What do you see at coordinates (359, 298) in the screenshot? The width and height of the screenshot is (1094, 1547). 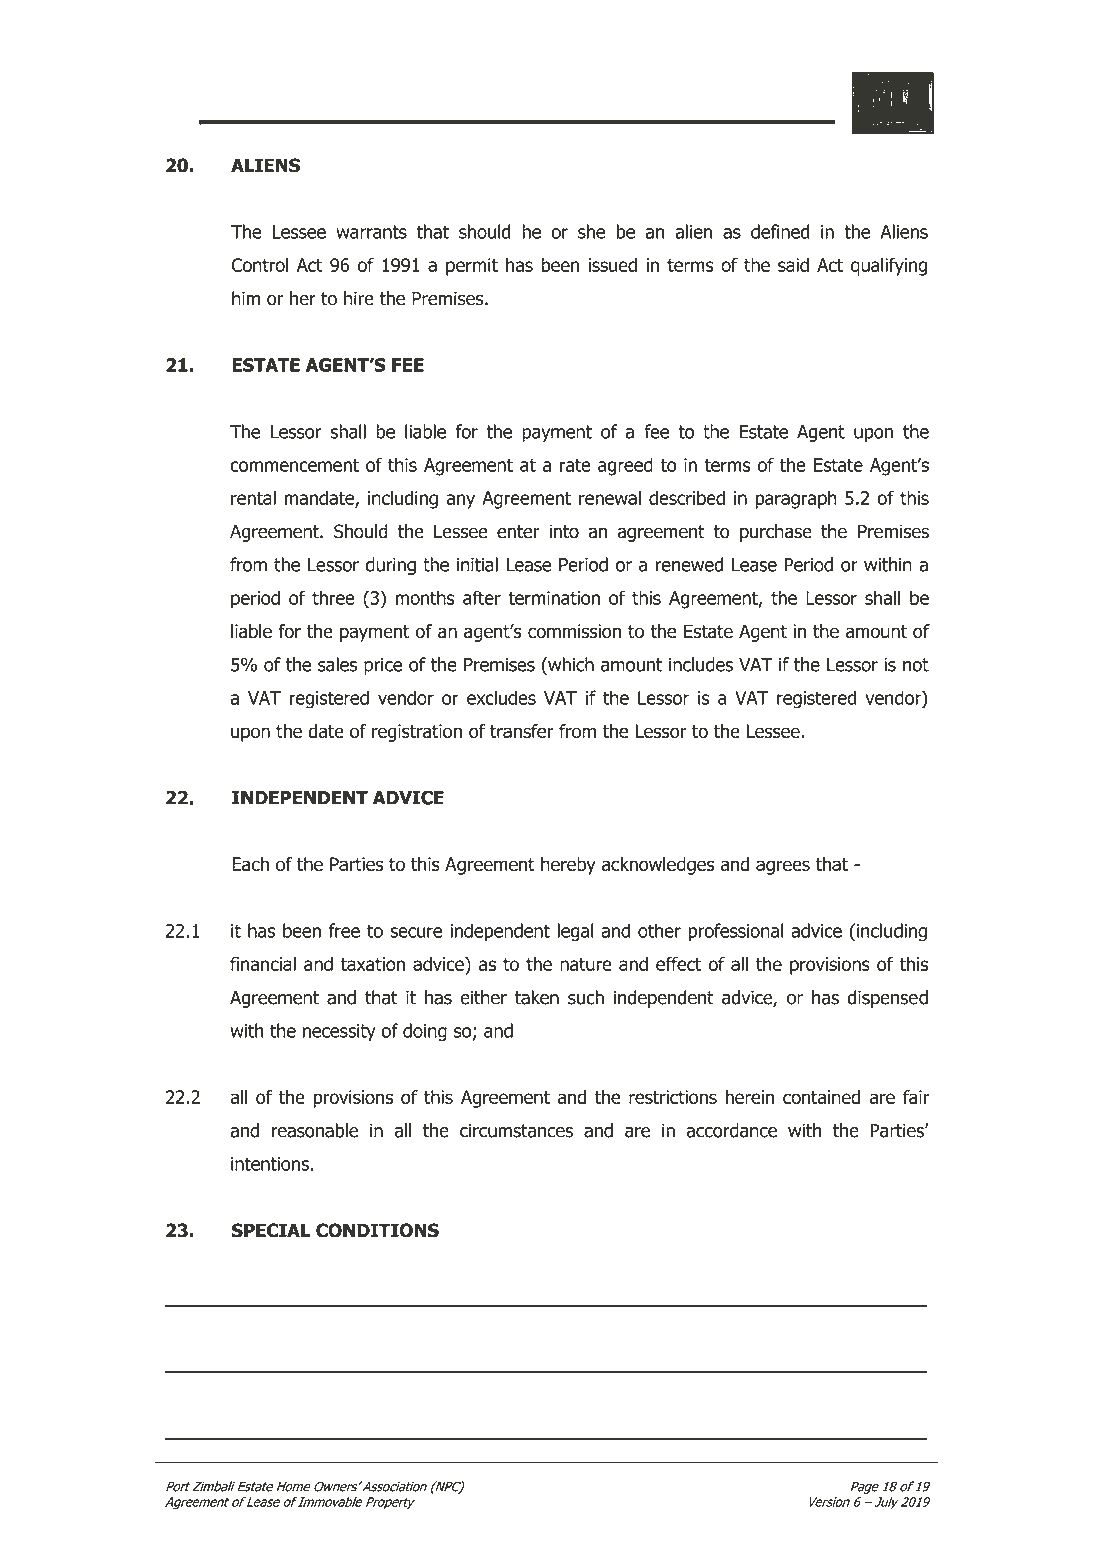 I see `hire` at bounding box center [359, 298].
